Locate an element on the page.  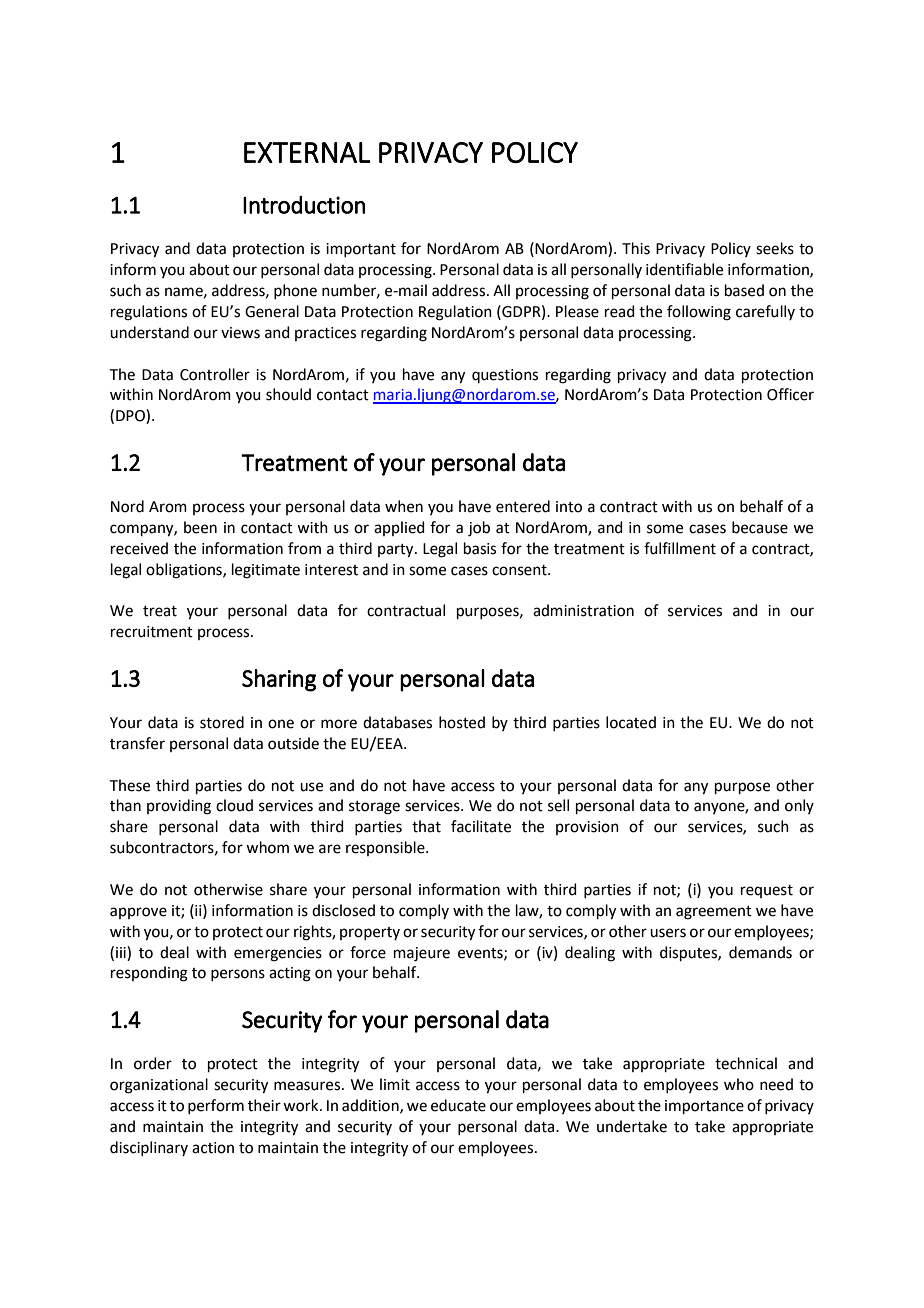
hosted is located at coordinates (462, 722).
